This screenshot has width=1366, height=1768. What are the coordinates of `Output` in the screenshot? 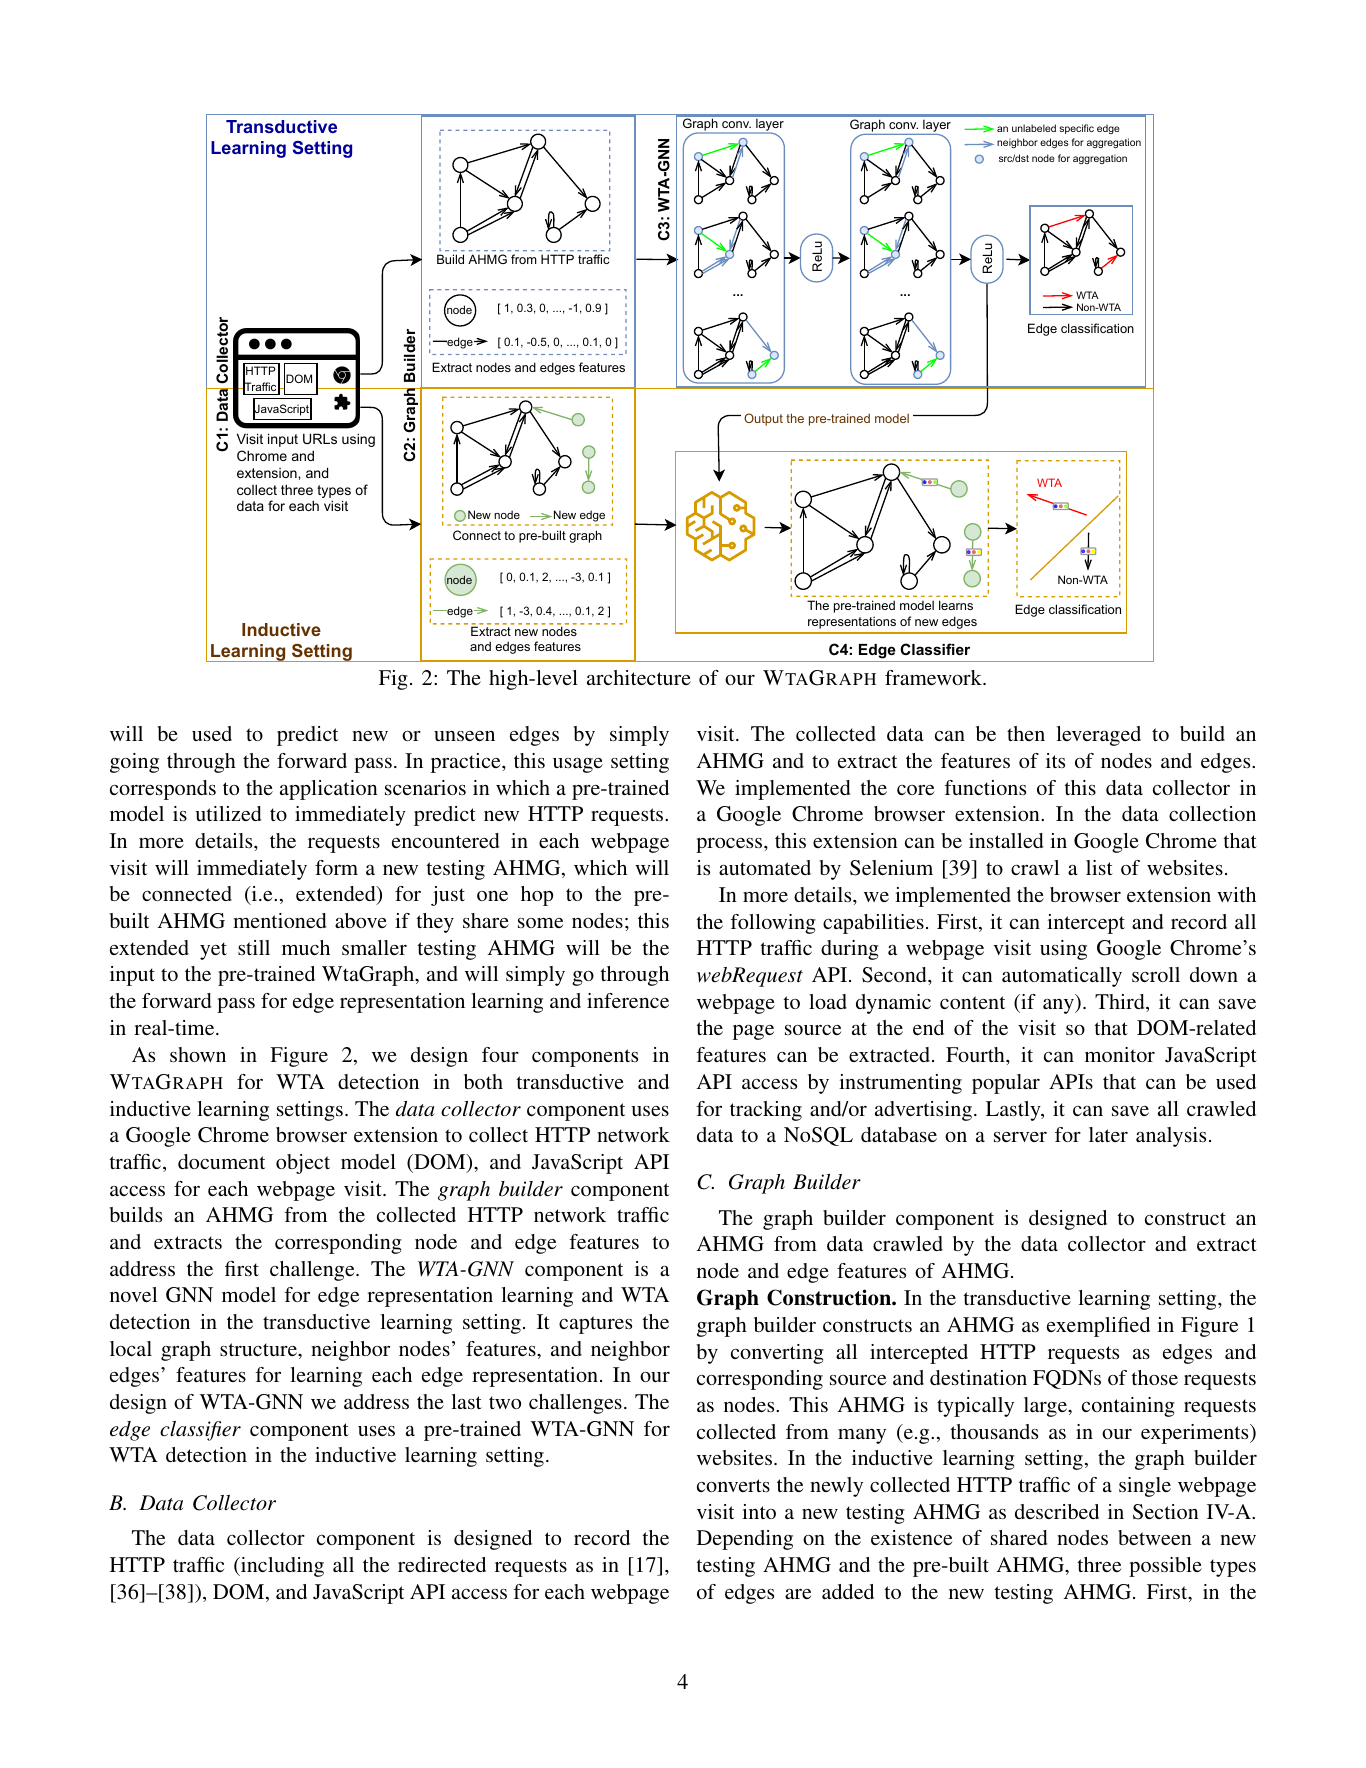 It's located at (763, 419).
